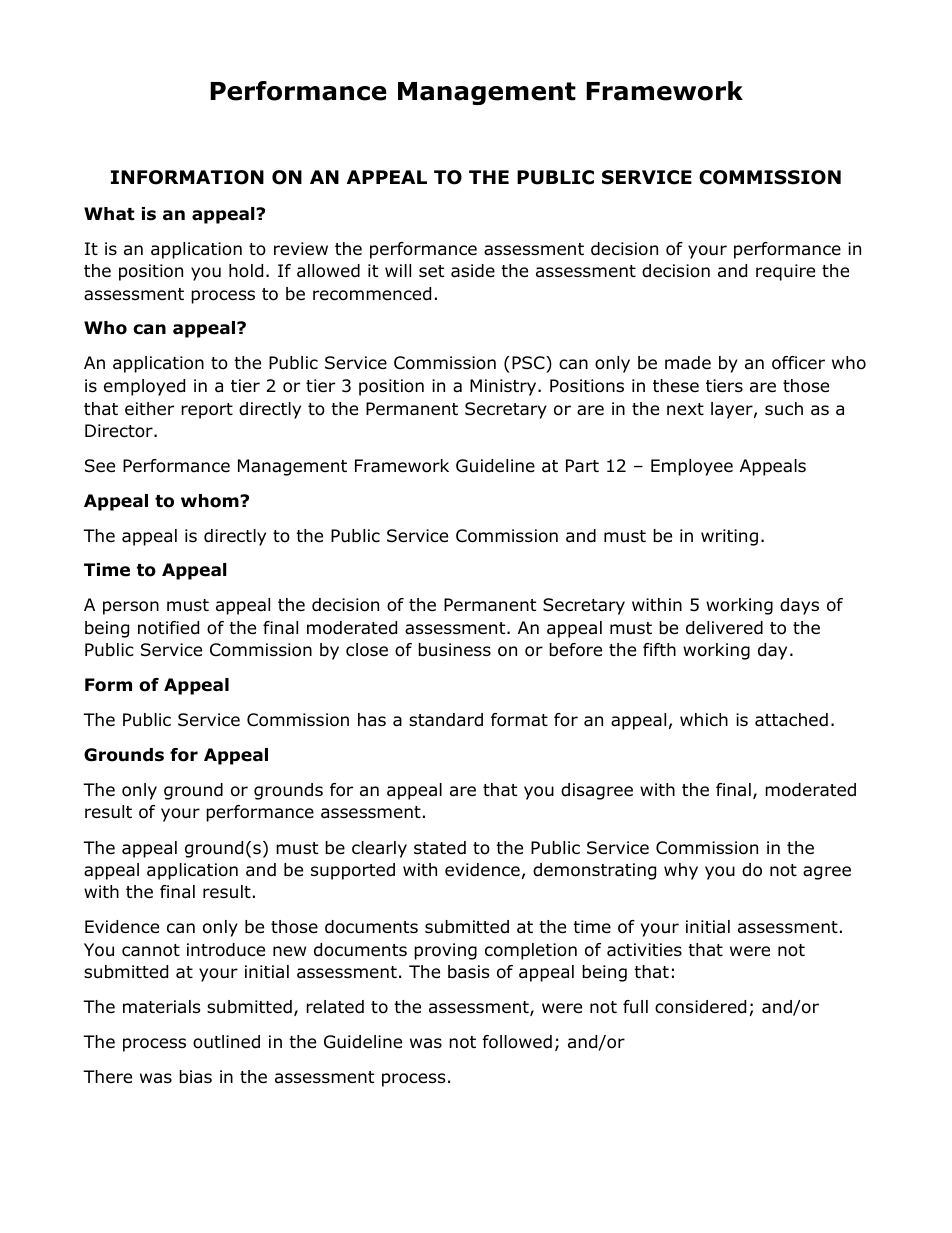 The height and width of the image is (1233, 952). What do you see at coordinates (785, 272) in the image?
I see `require` at bounding box center [785, 272].
